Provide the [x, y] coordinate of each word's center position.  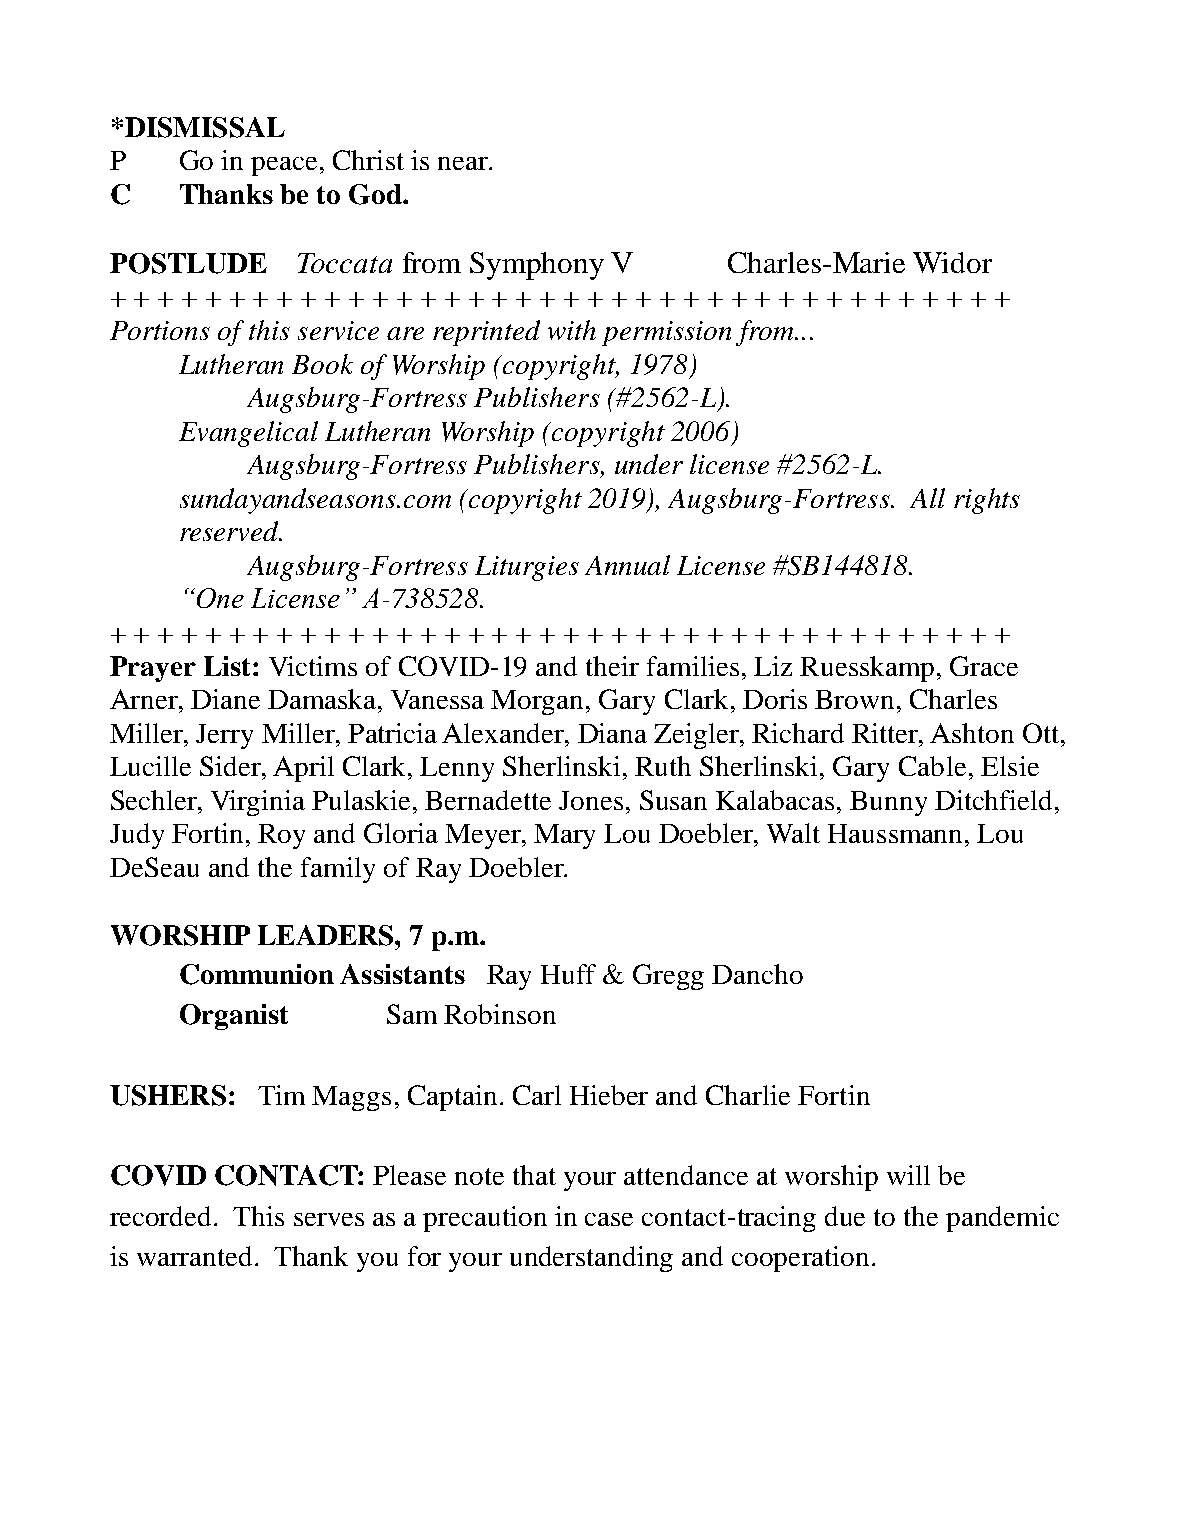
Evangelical [248, 434]
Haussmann [897, 833]
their [612, 666]
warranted [196, 1256]
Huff [568, 974]
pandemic [1002, 1219]
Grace [984, 666]
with [572, 330]
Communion [257, 974]
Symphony [537, 266]
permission [666, 333]
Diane [225, 699]
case [609, 1219]
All [927, 498]
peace [284, 166]
